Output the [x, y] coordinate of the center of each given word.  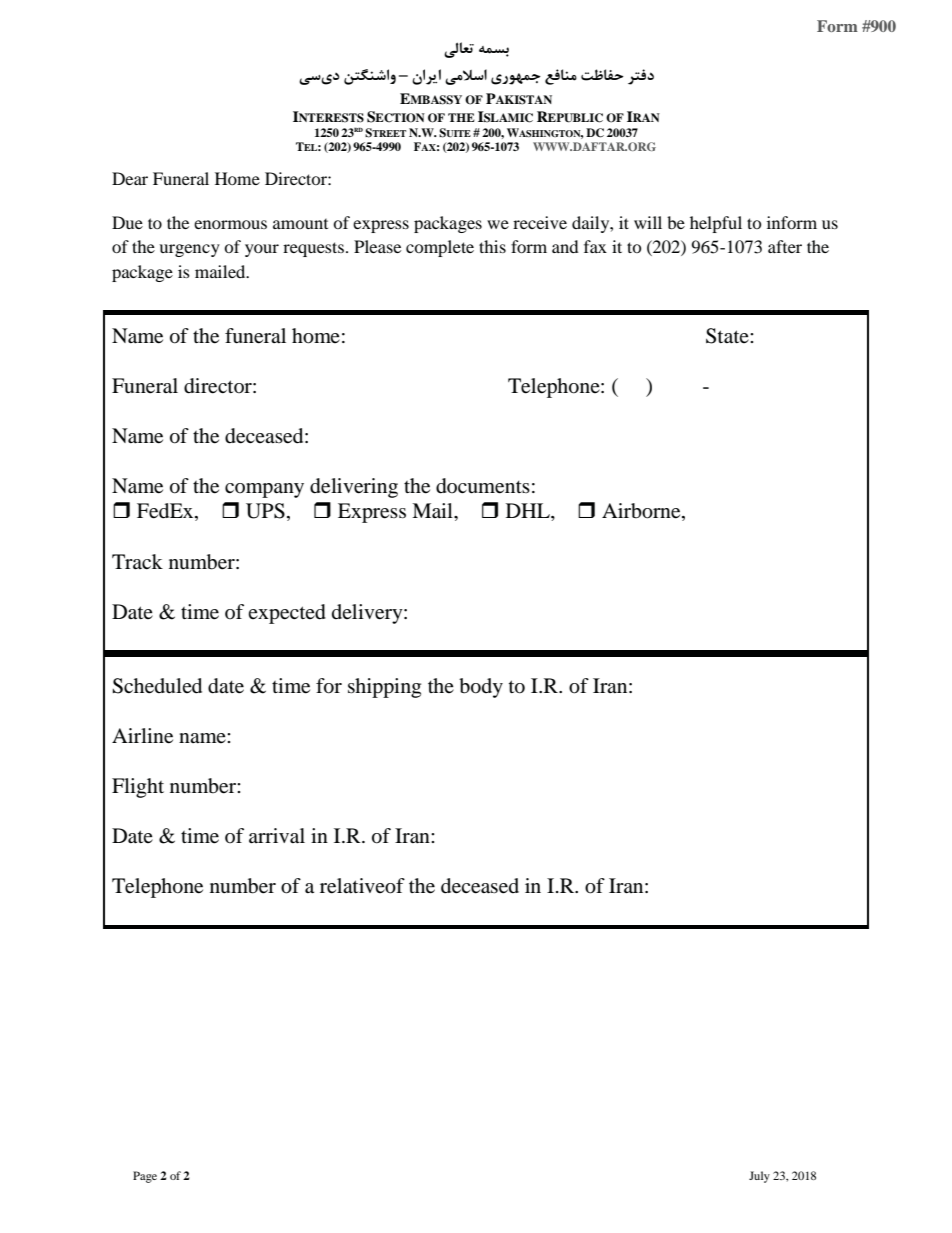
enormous [230, 224]
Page [145, 1177]
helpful [716, 224]
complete [440, 248]
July [759, 1177]
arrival [277, 836]
